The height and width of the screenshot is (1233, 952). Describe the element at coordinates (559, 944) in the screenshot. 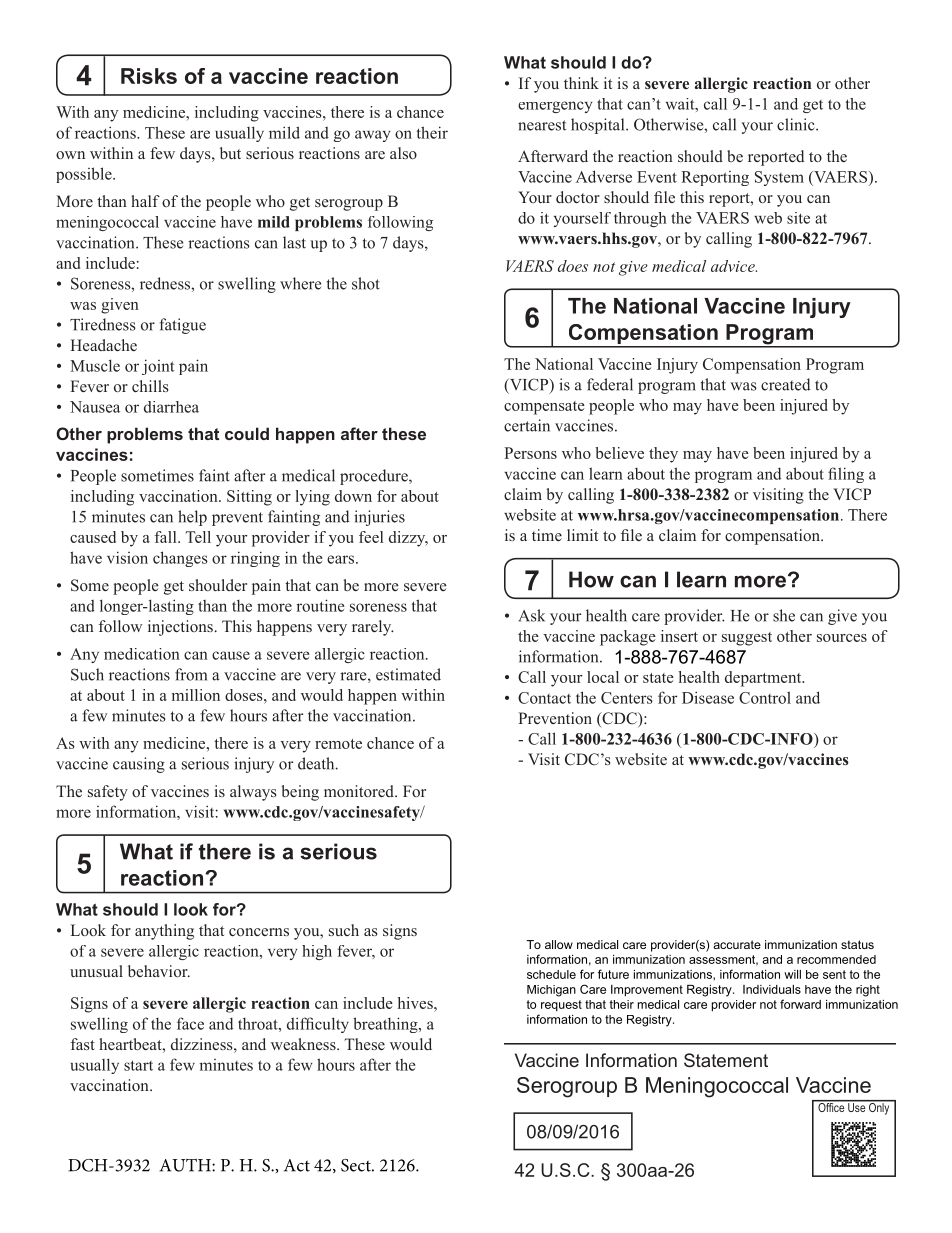

I see `allow` at that location.
